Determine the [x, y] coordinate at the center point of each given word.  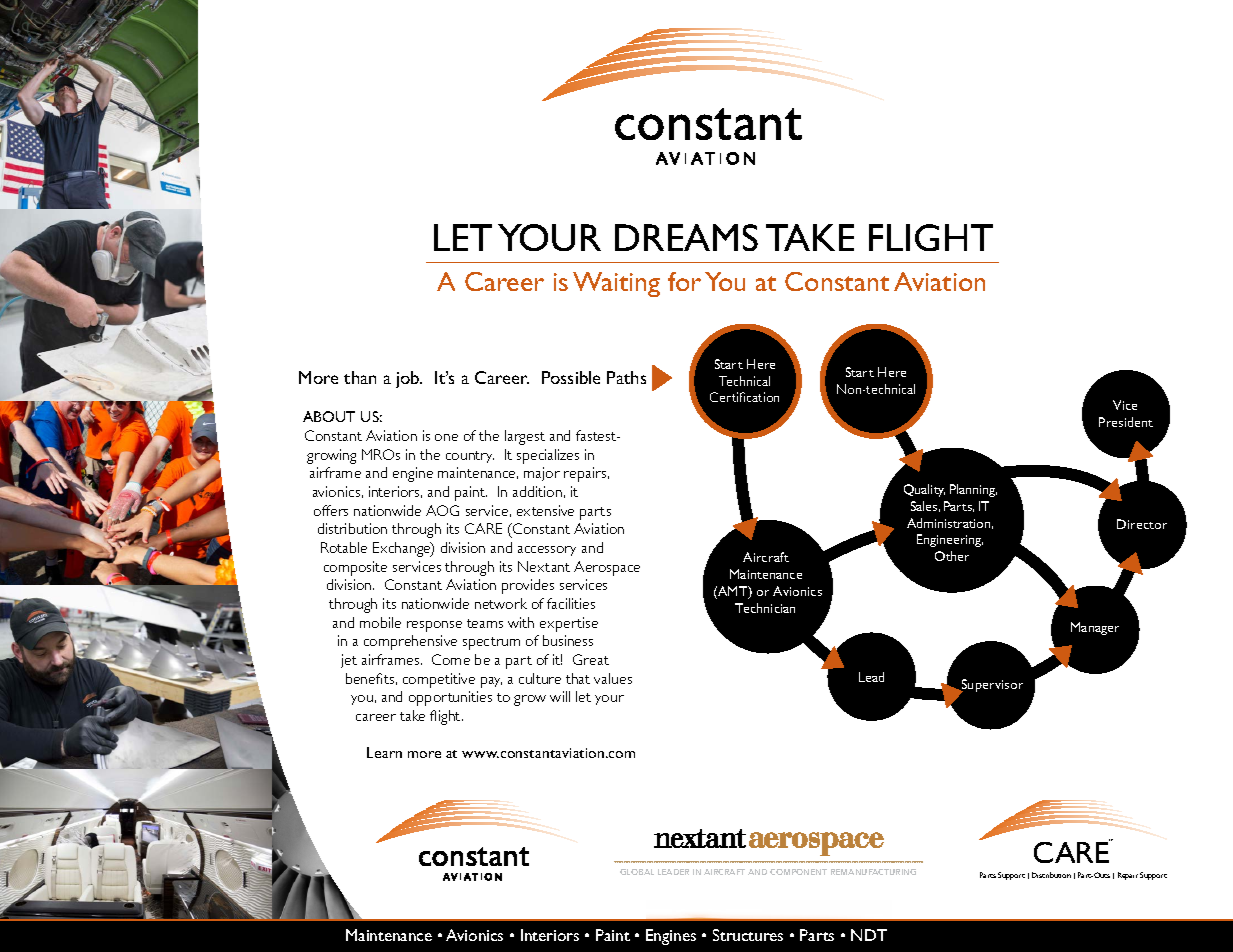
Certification [744, 397]
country [470, 457]
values [613, 678]
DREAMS [686, 237]
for [684, 281]
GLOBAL [637, 872]
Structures [748, 935]
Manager [1095, 628]
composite [355, 568]
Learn [384, 752]
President [1126, 422]
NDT [869, 935]
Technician [765, 608]
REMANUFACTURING [873, 872]
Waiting [616, 284]
